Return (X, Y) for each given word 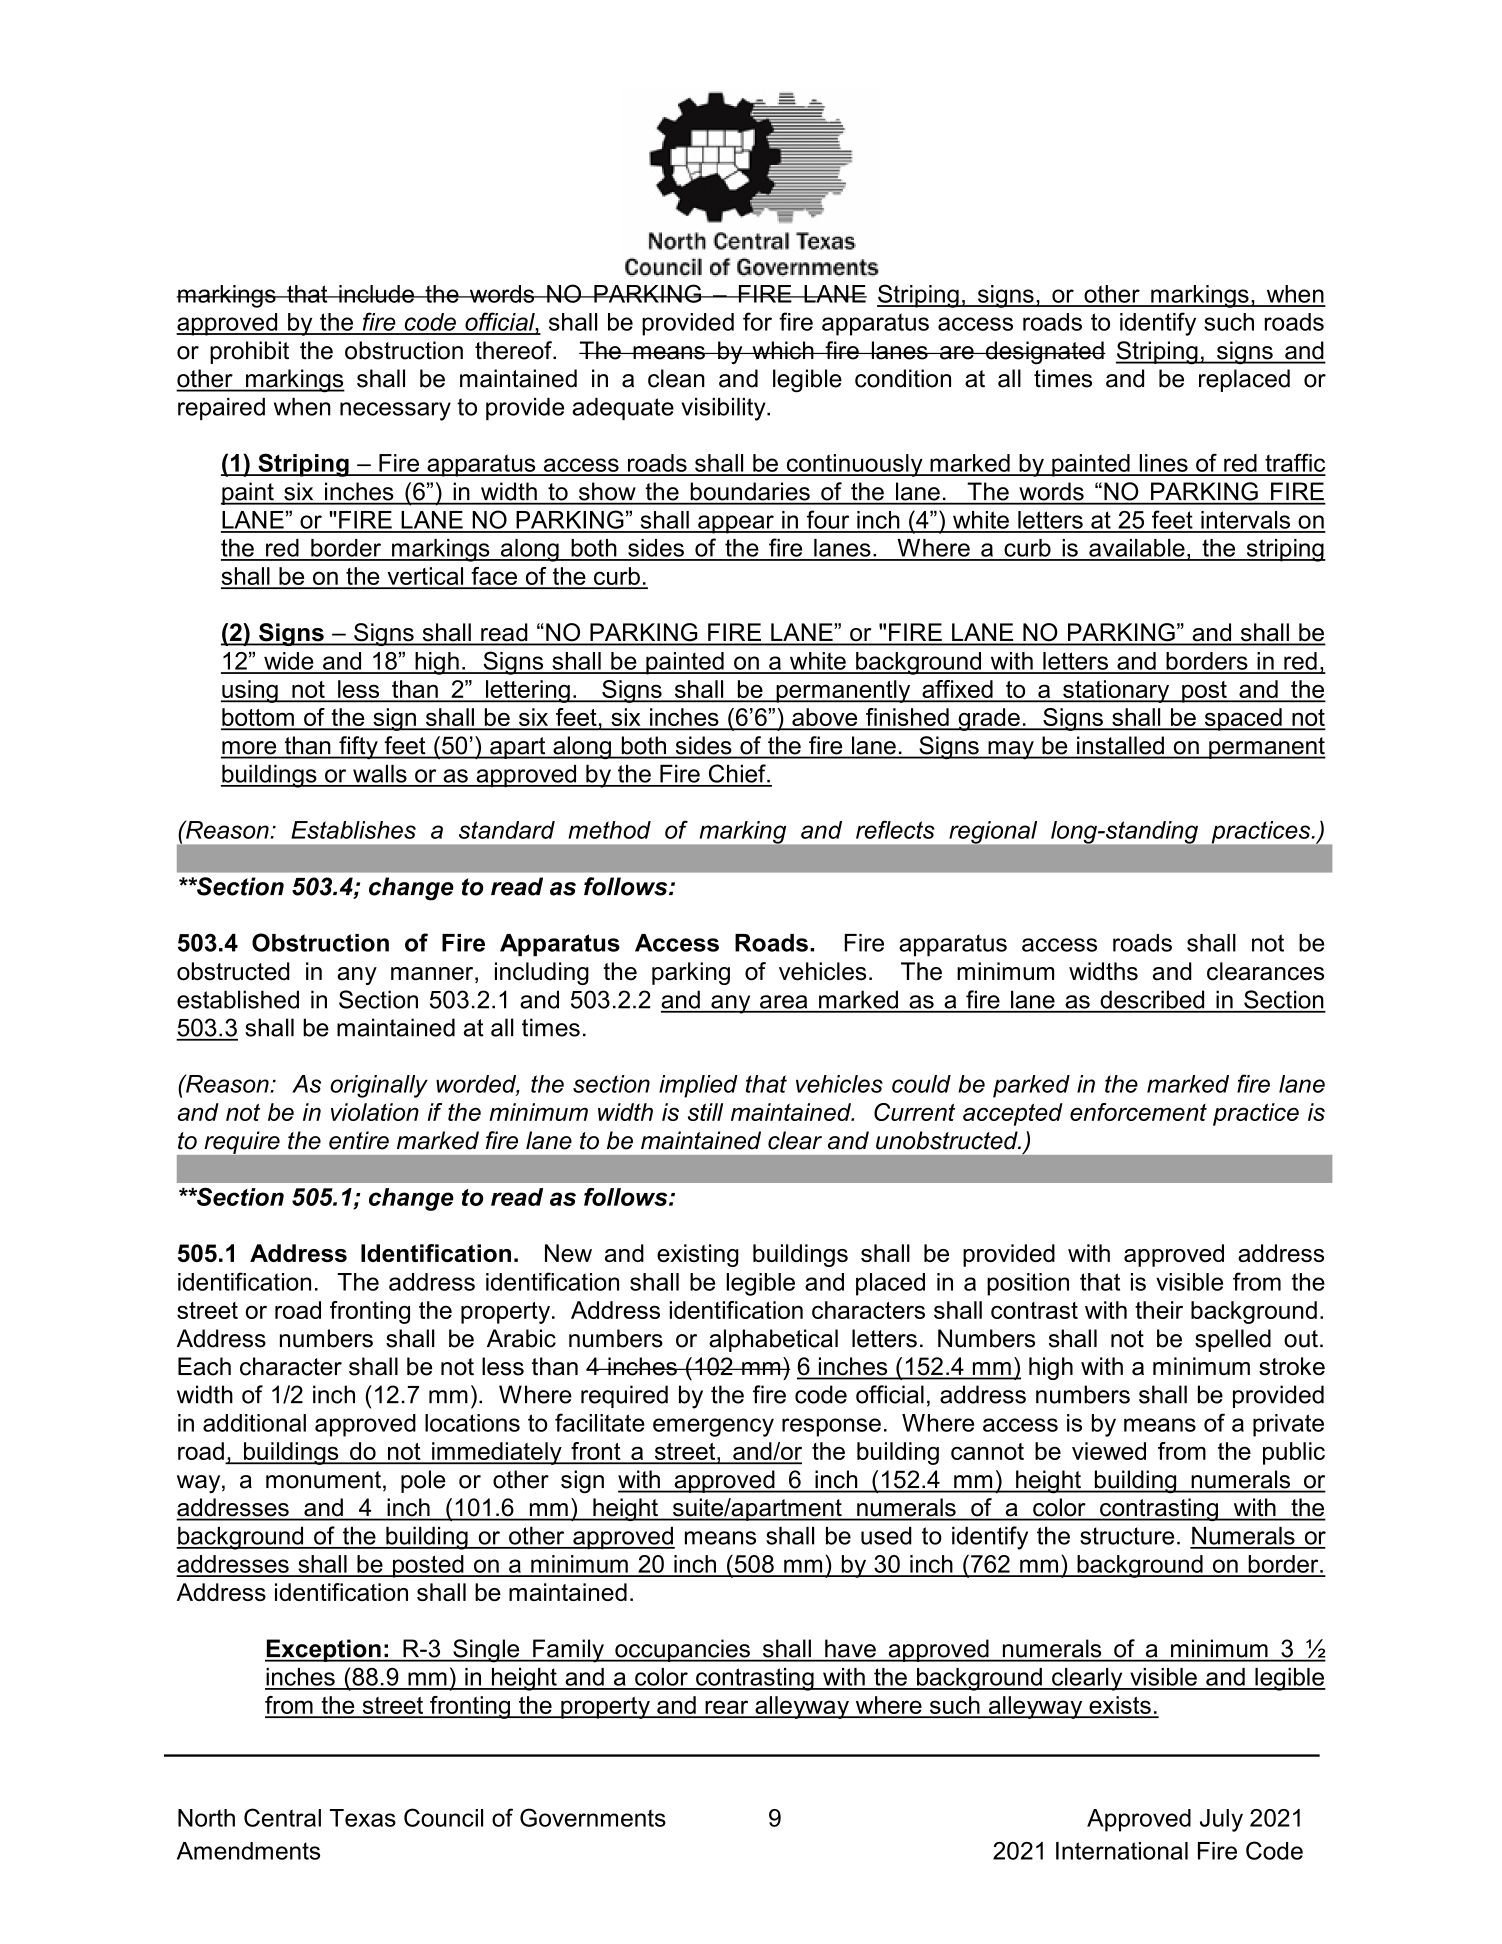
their (1159, 1310)
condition (903, 378)
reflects (895, 829)
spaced (1243, 719)
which (783, 350)
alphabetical (773, 1340)
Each (204, 1366)
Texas (363, 1818)
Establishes (353, 830)
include (376, 294)
